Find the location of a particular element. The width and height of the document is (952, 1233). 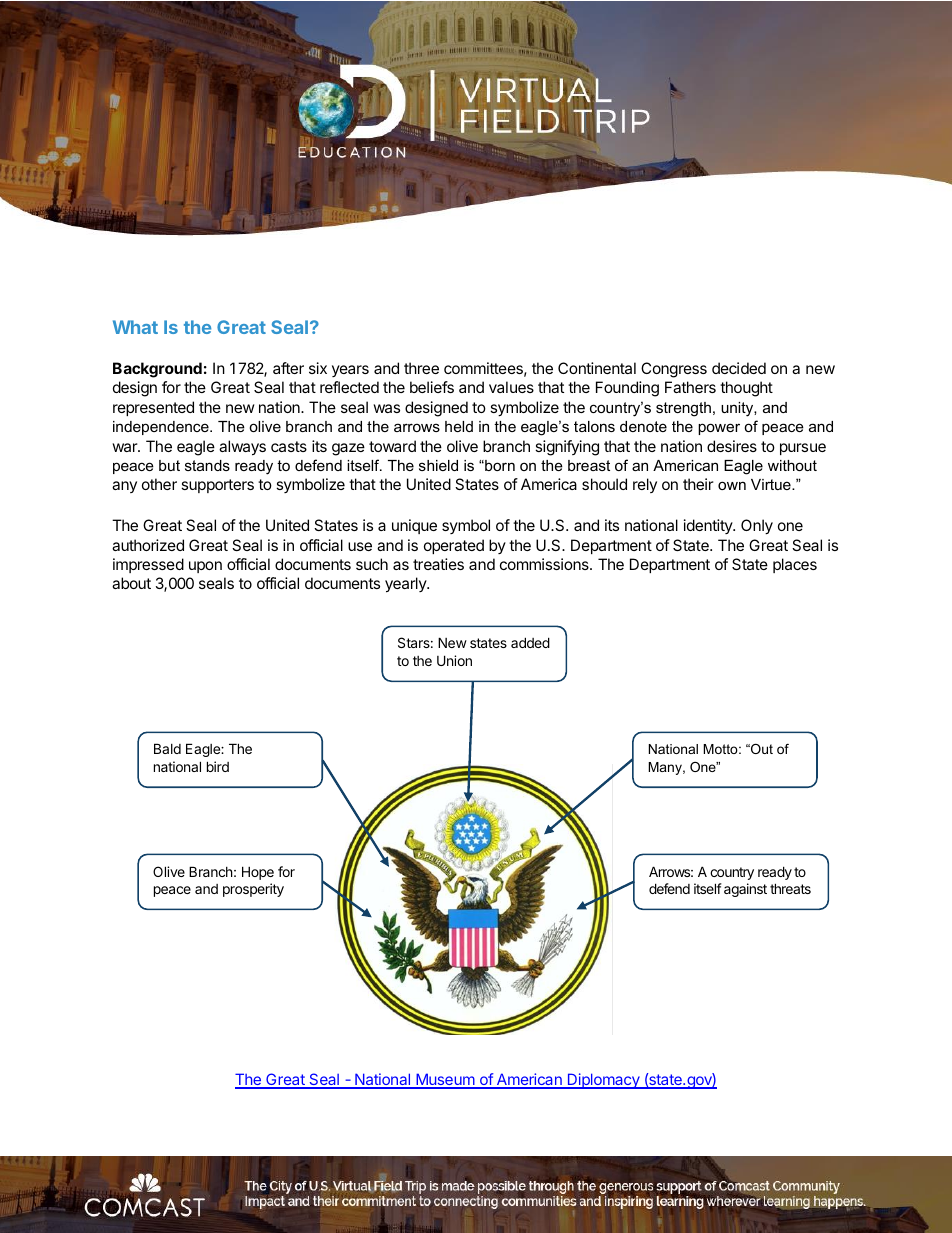

Hope is located at coordinates (258, 873).
